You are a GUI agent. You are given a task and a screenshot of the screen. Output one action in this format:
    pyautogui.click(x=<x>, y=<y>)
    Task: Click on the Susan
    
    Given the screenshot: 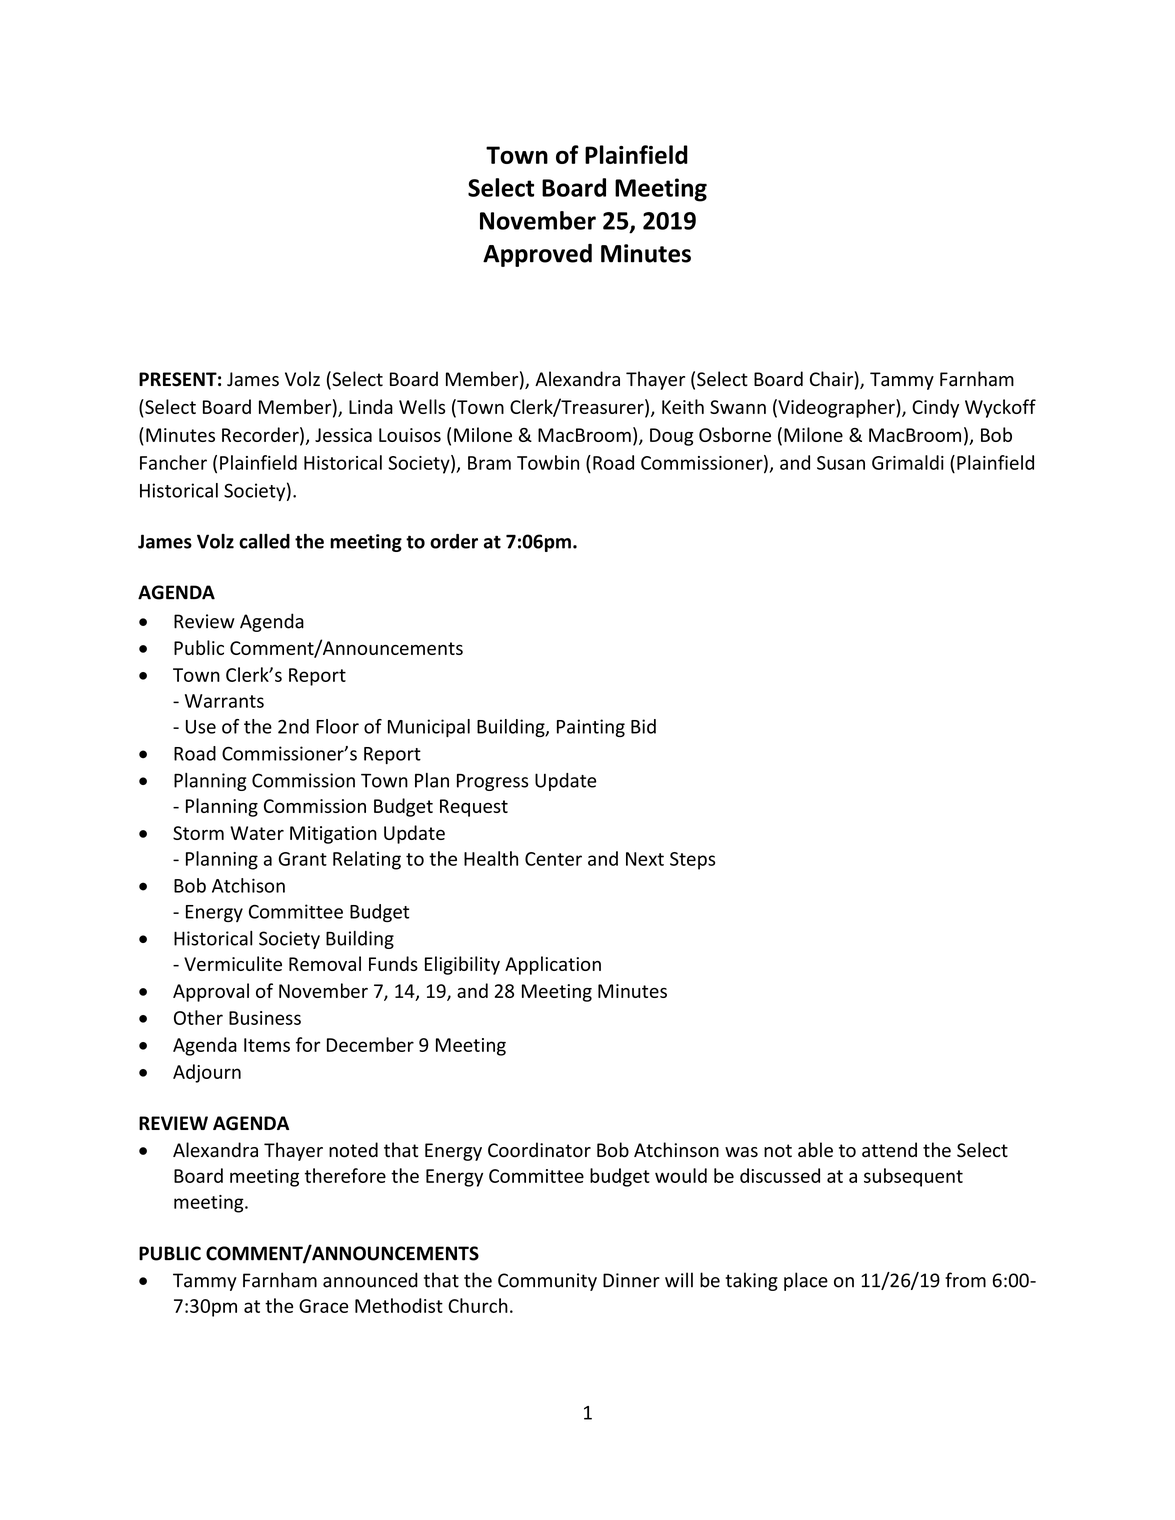 What is the action you would take?
    pyautogui.click(x=841, y=463)
